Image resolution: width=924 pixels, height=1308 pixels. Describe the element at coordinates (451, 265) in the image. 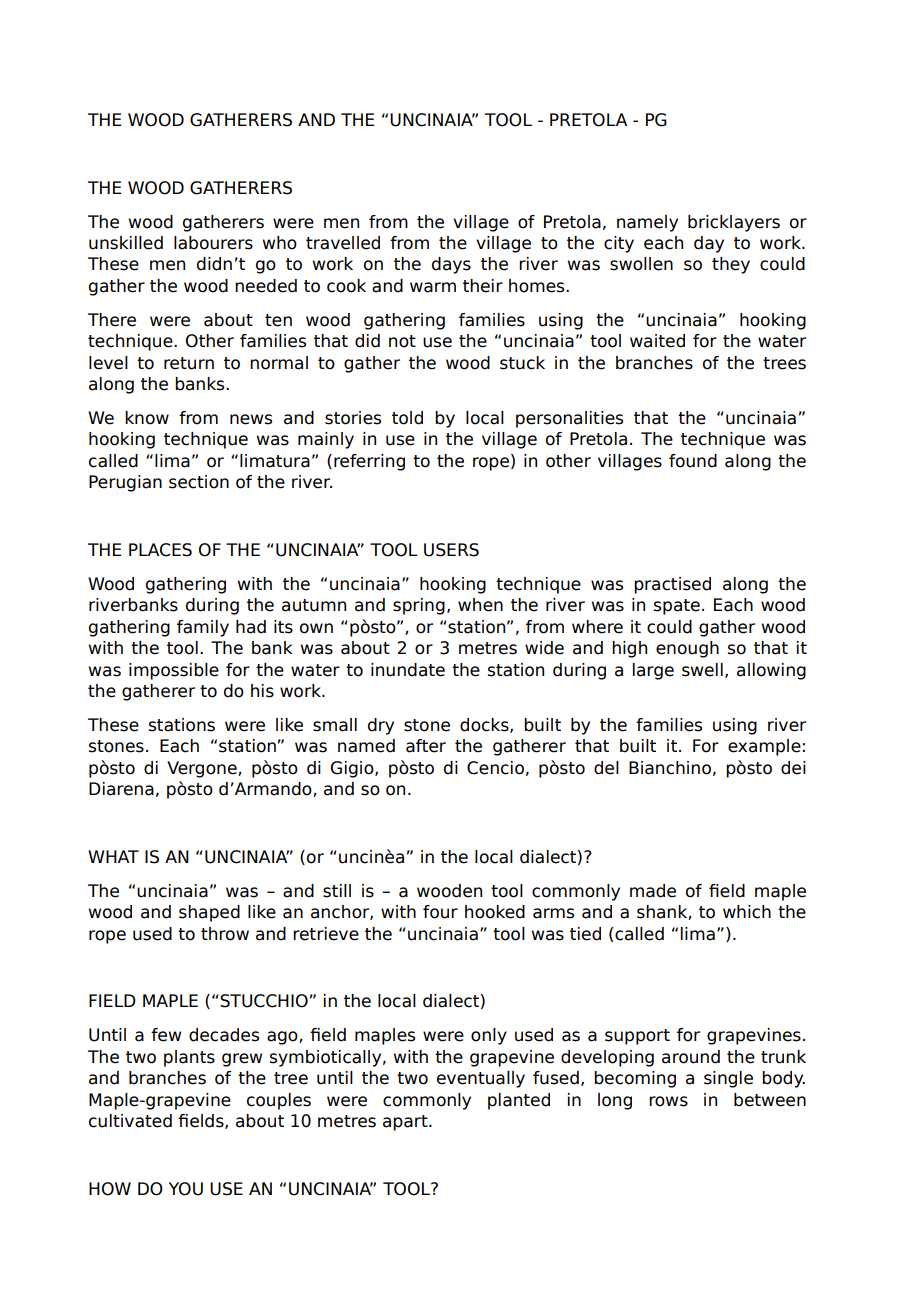

I see `days` at that location.
